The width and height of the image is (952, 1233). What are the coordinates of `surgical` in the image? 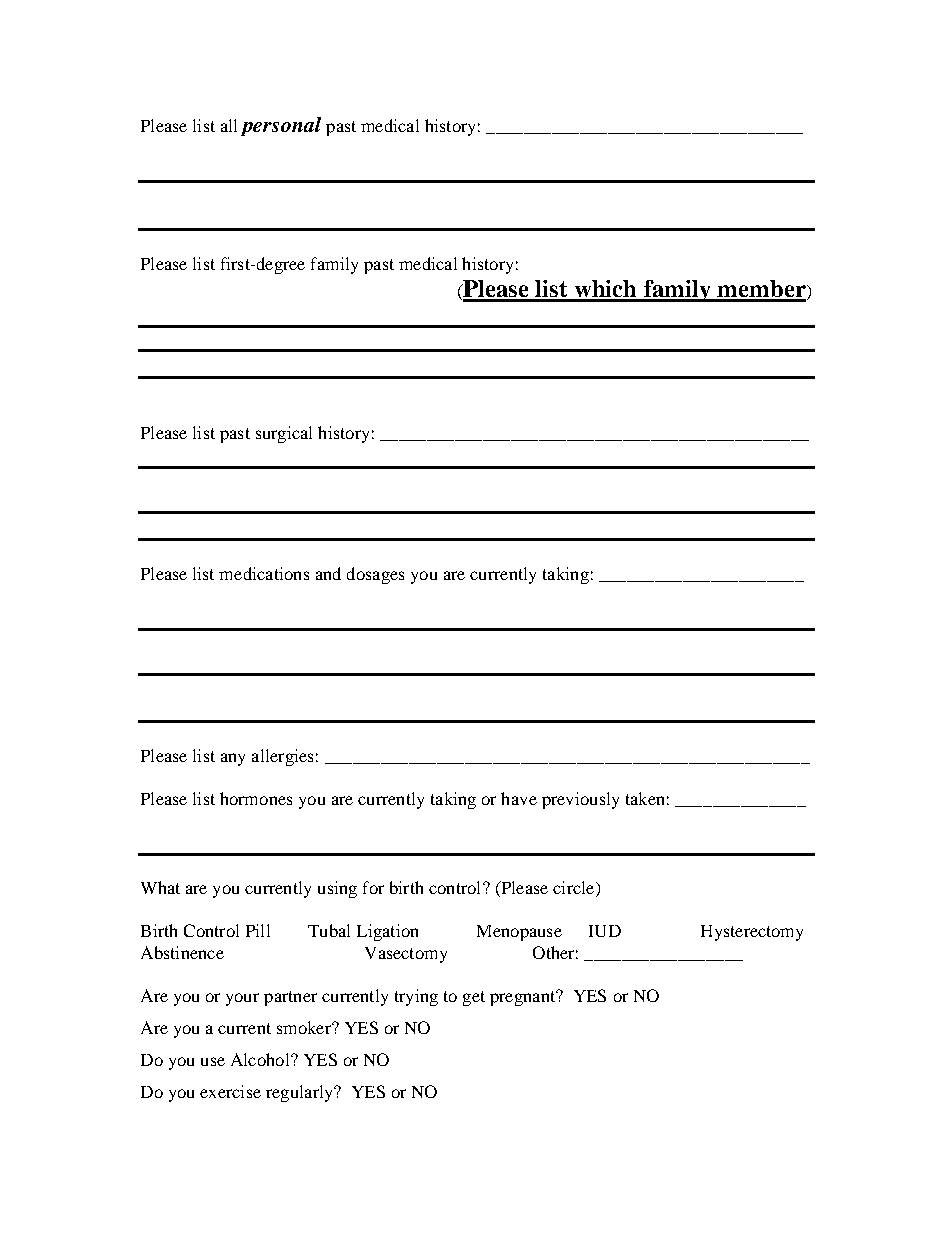 It's located at (284, 434).
